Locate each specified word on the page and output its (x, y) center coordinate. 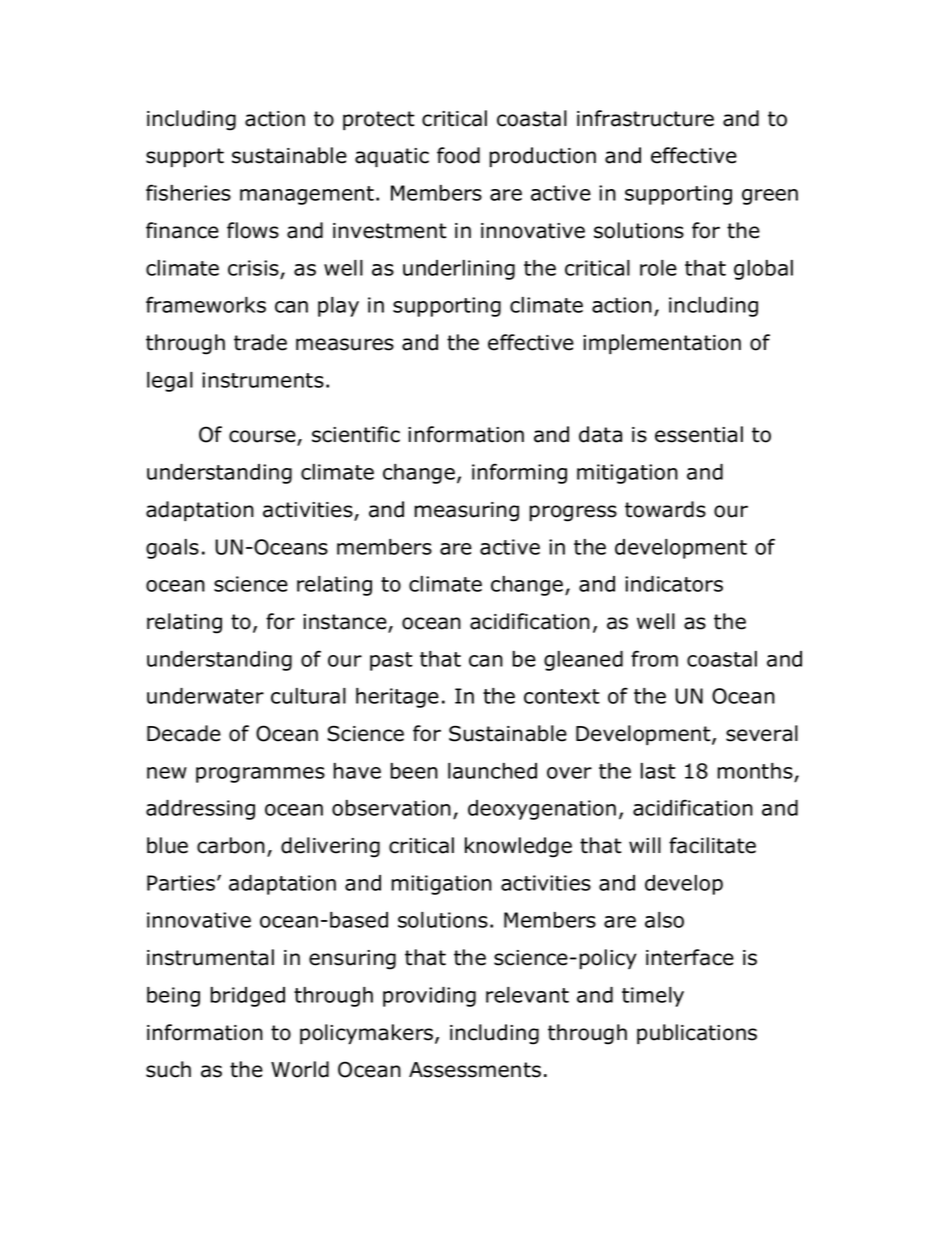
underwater (205, 696)
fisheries (188, 192)
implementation (662, 344)
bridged (247, 997)
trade (260, 342)
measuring (467, 512)
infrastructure (645, 118)
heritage (397, 698)
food (458, 155)
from (654, 658)
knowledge (518, 847)
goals (172, 549)
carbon (231, 845)
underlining (459, 270)
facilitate (712, 845)
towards (665, 509)
